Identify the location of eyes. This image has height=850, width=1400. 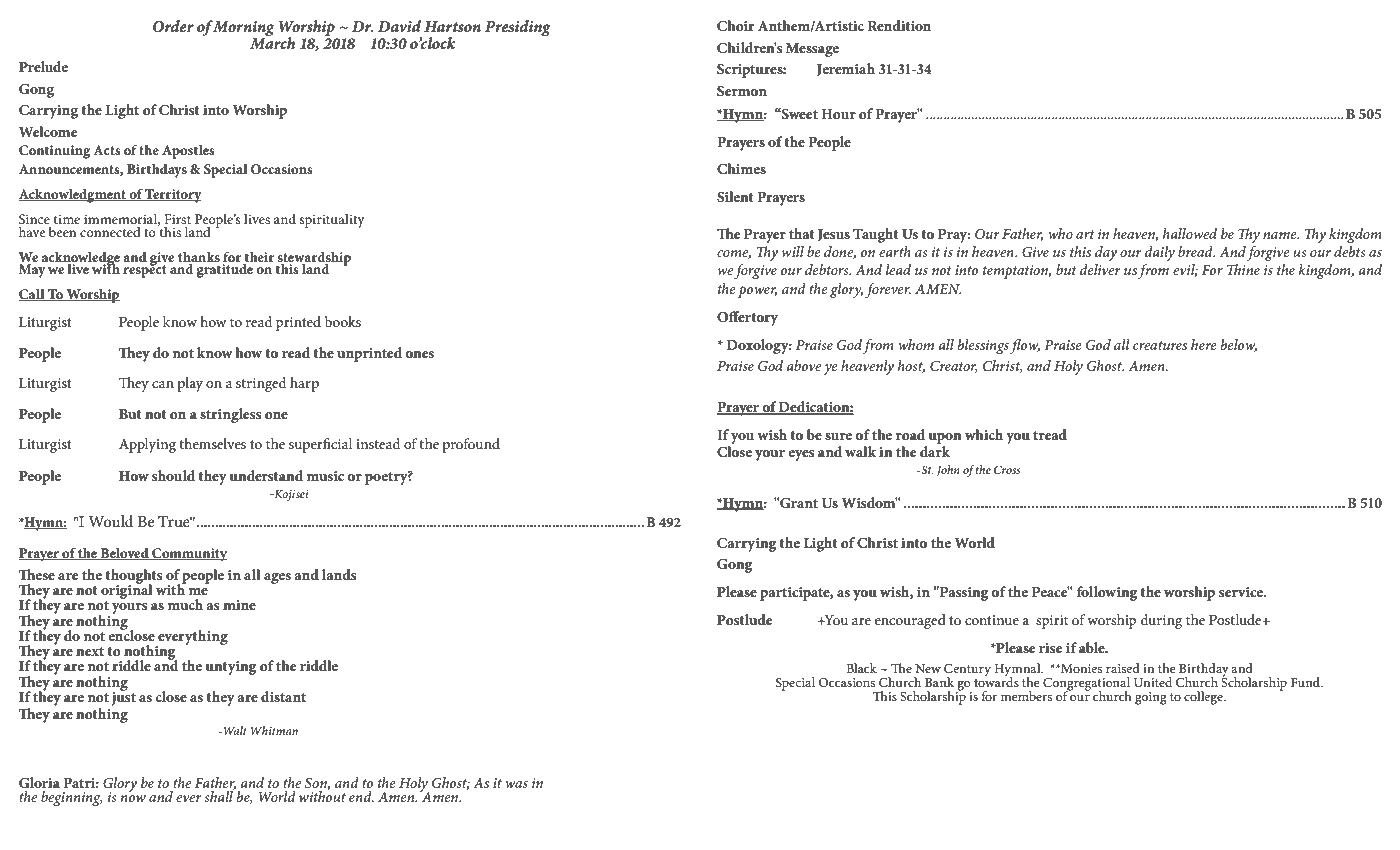
(801, 455).
